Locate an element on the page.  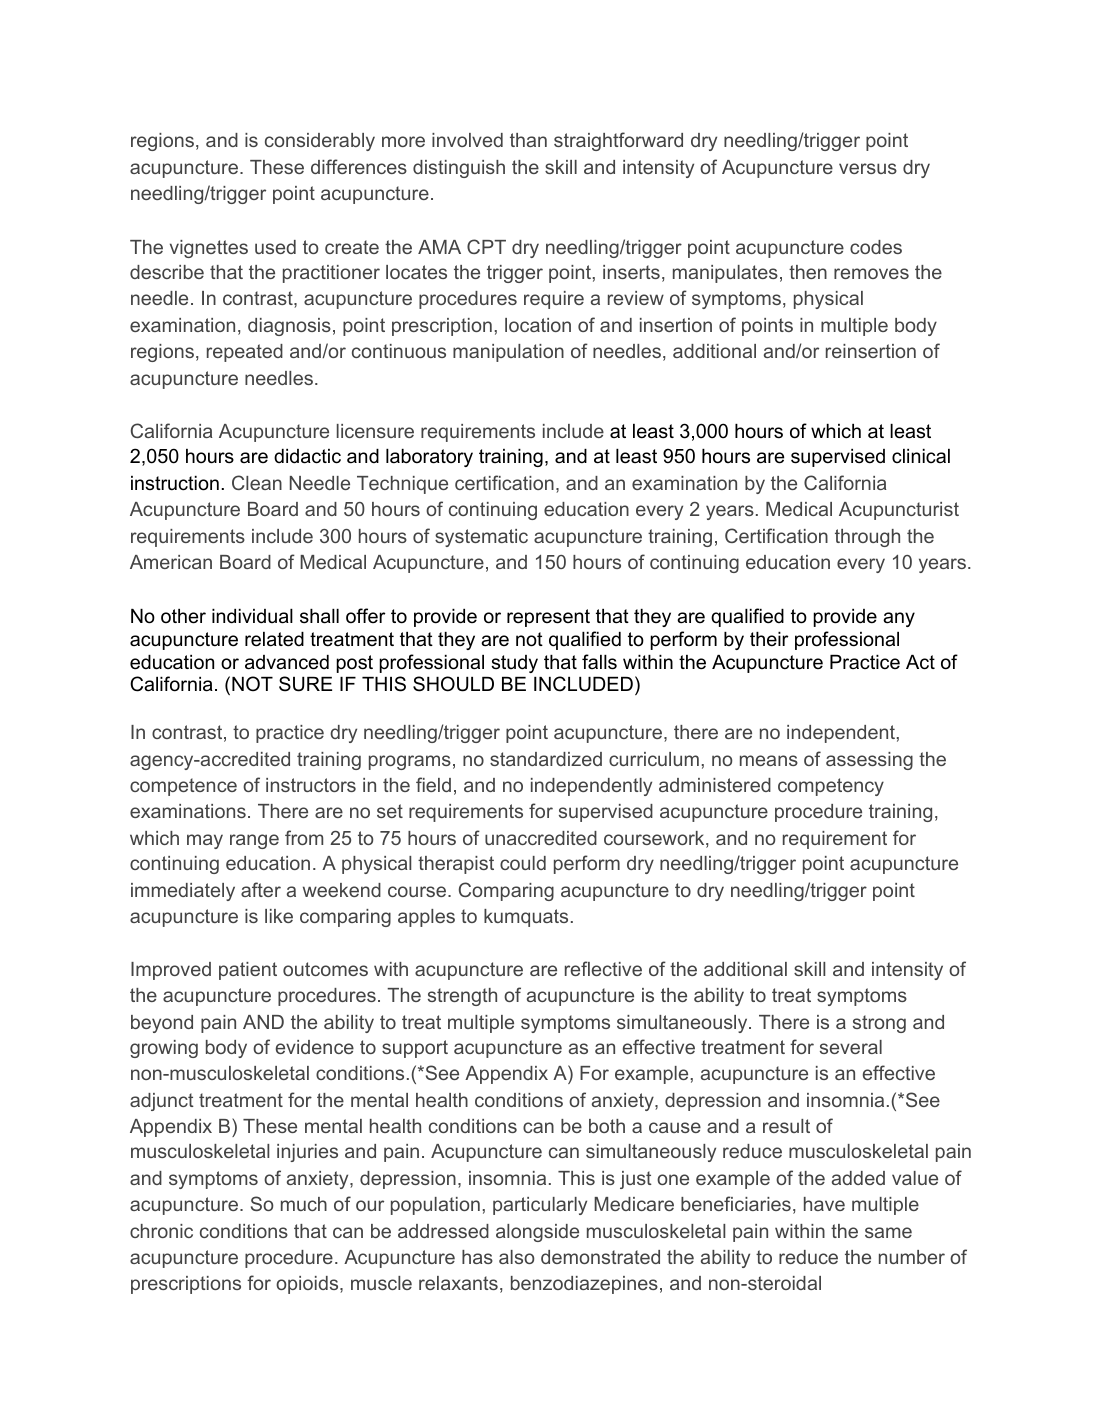
than is located at coordinates (528, 140).
